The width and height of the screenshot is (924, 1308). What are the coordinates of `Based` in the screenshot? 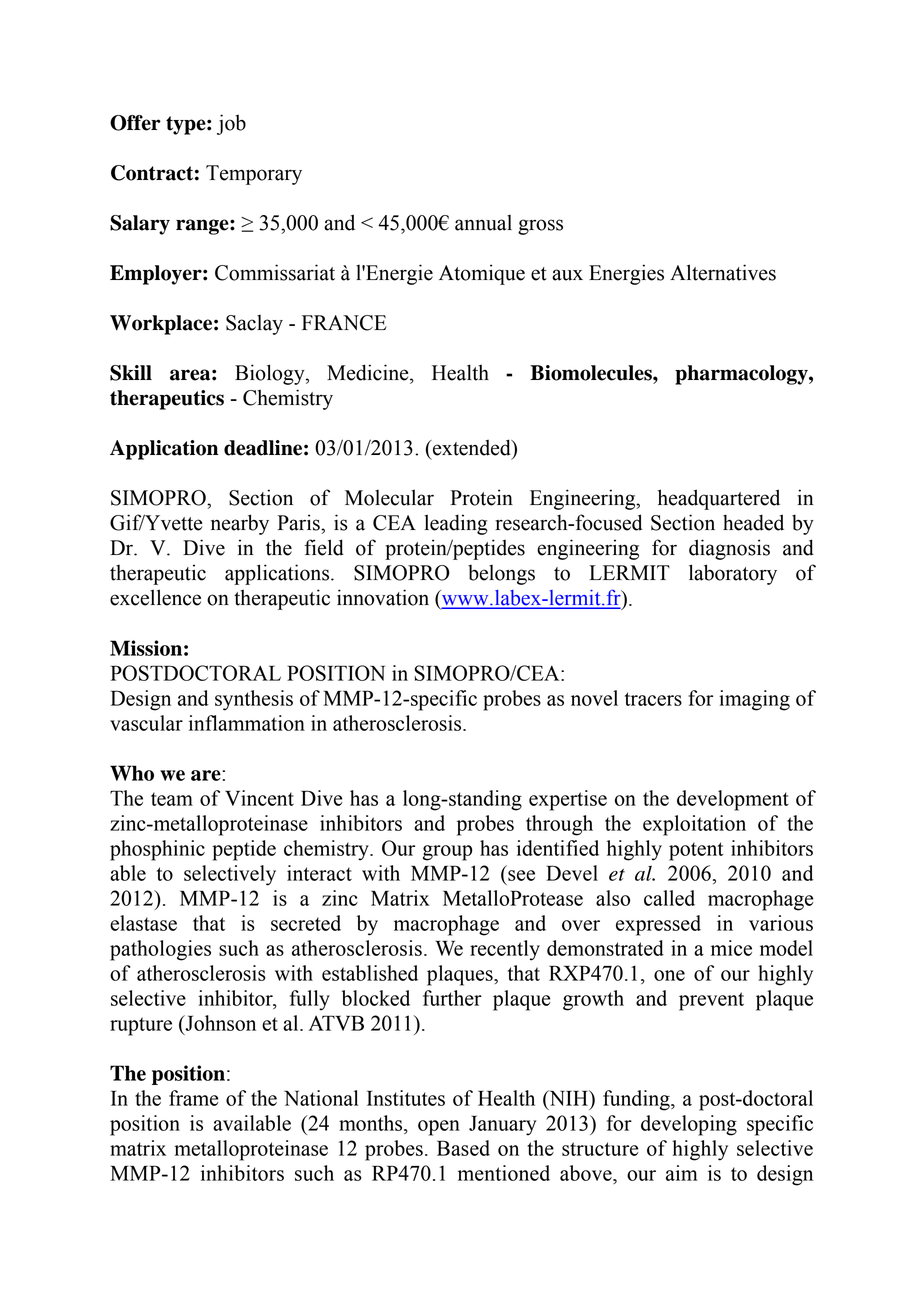 It's located at (463, 1148).
